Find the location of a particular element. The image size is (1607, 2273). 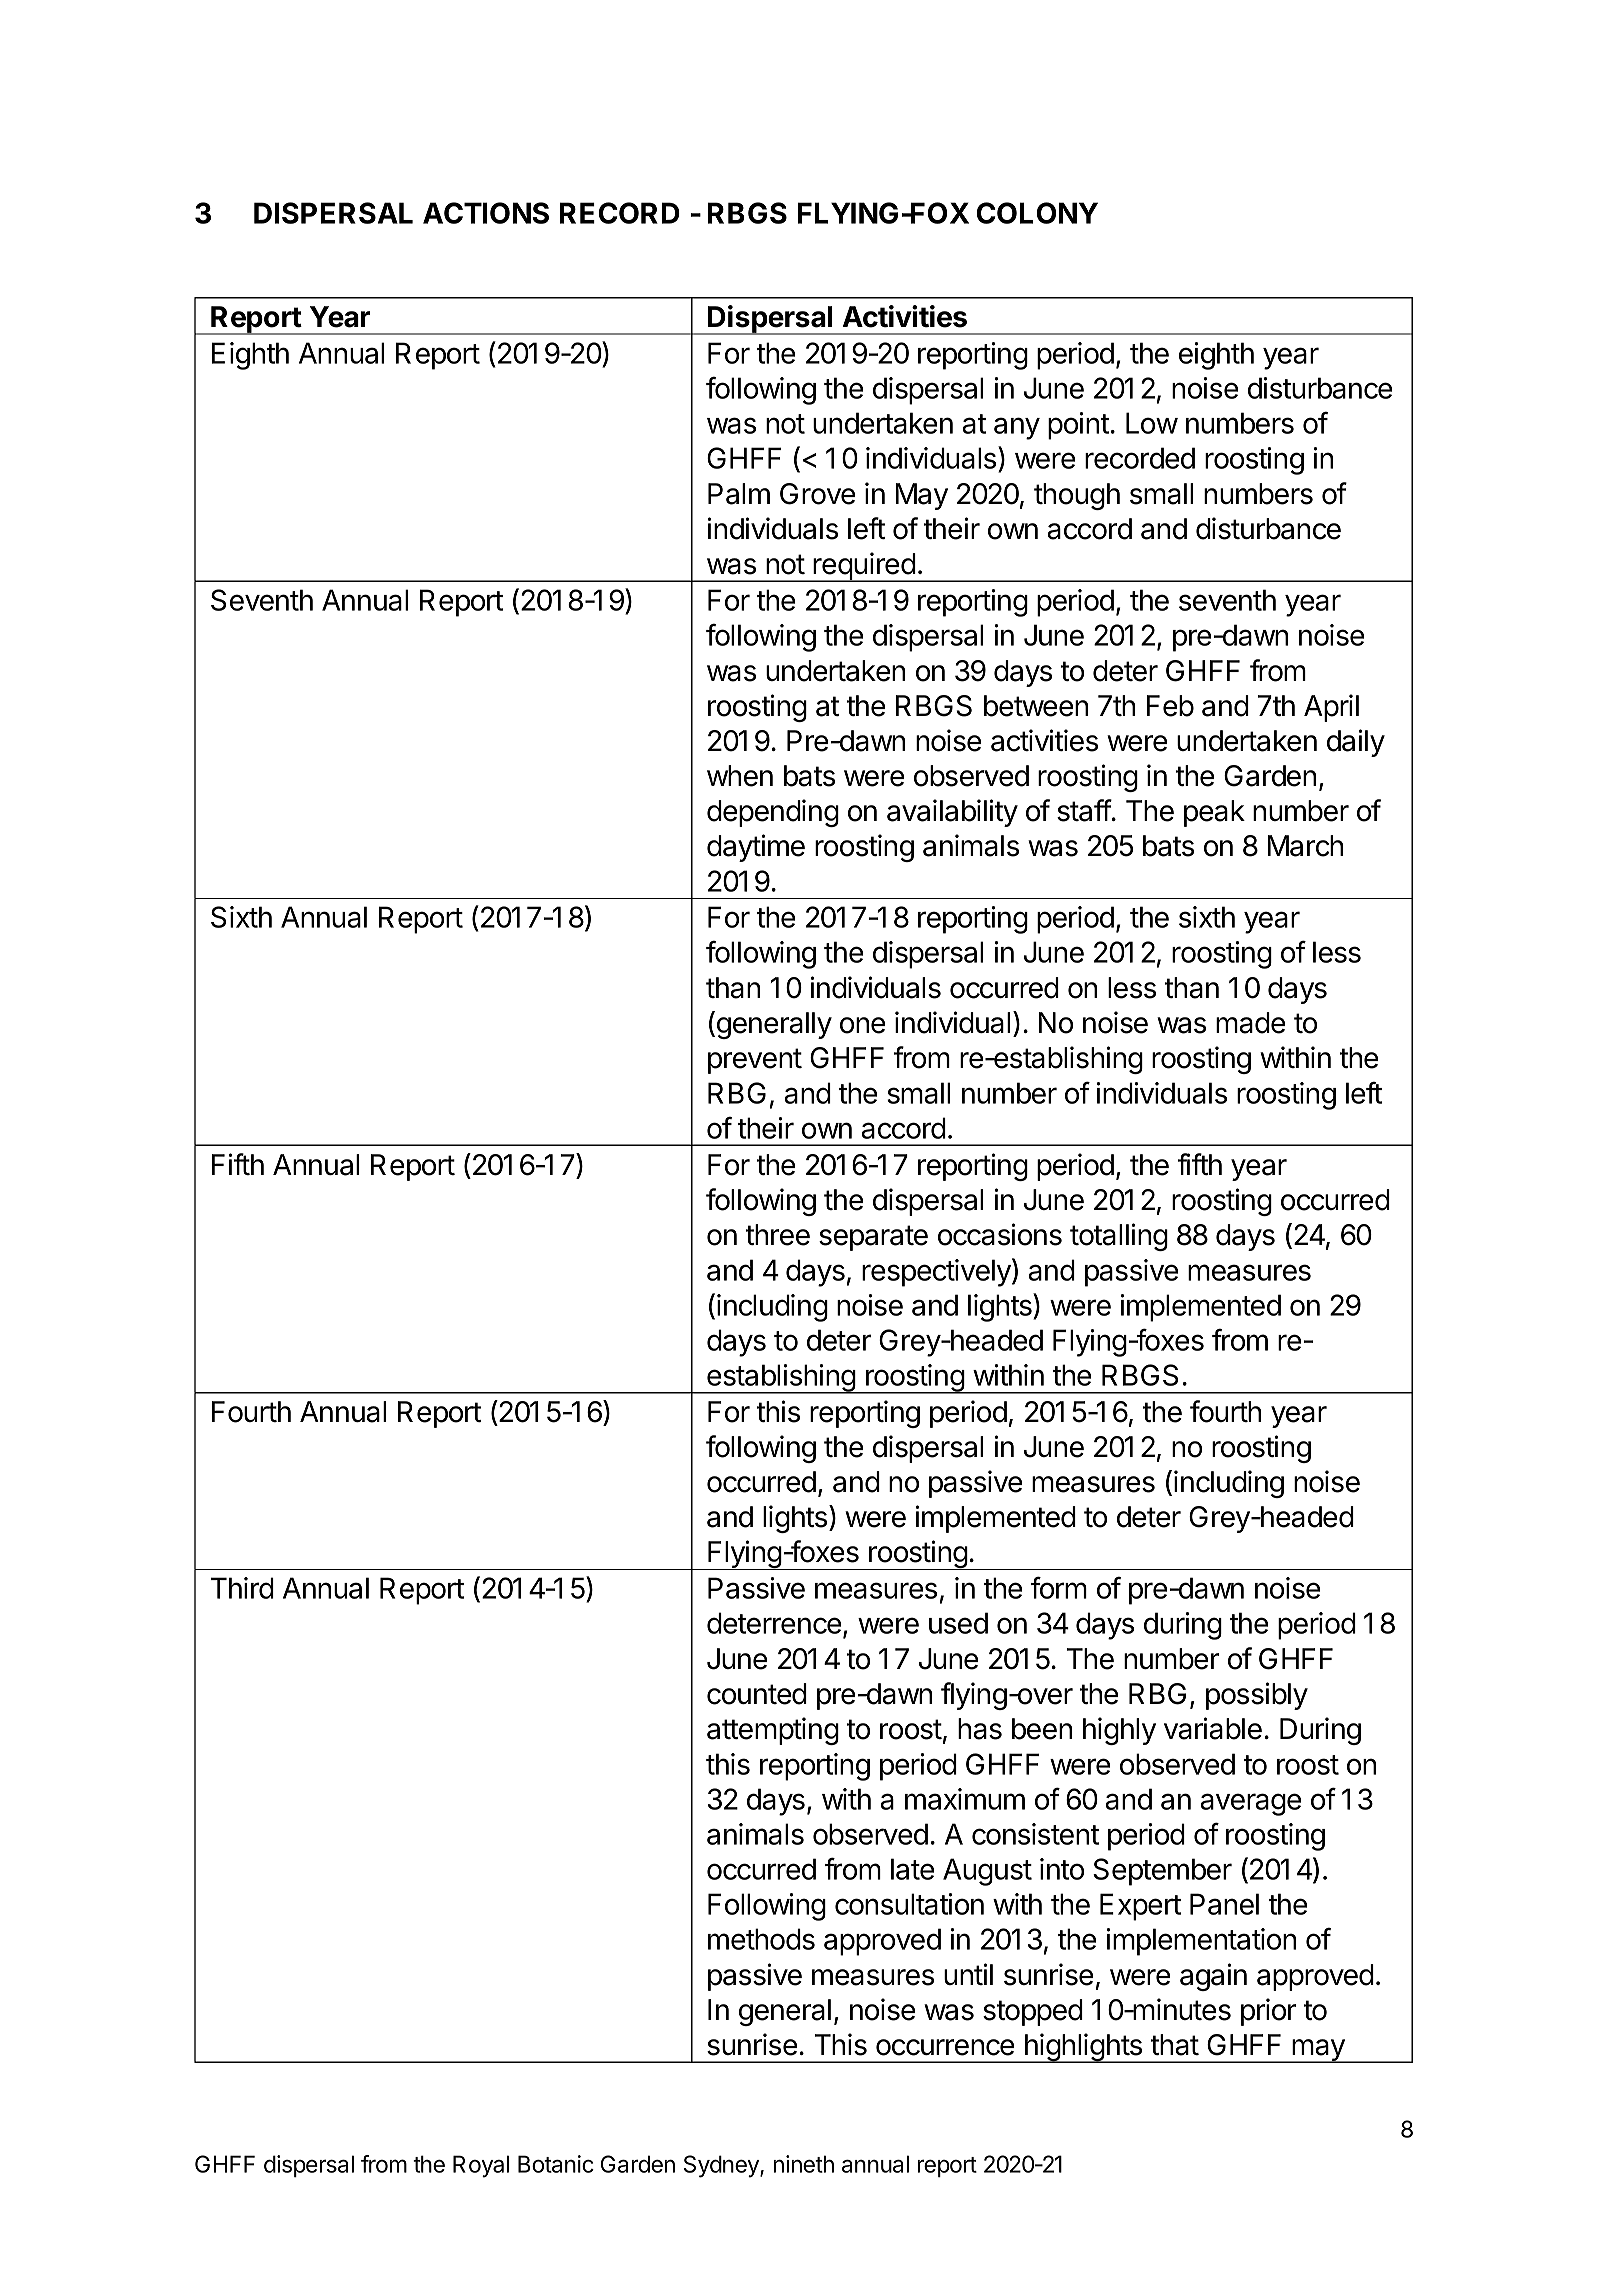

Sydney is located at coordinates (722, 2166).
